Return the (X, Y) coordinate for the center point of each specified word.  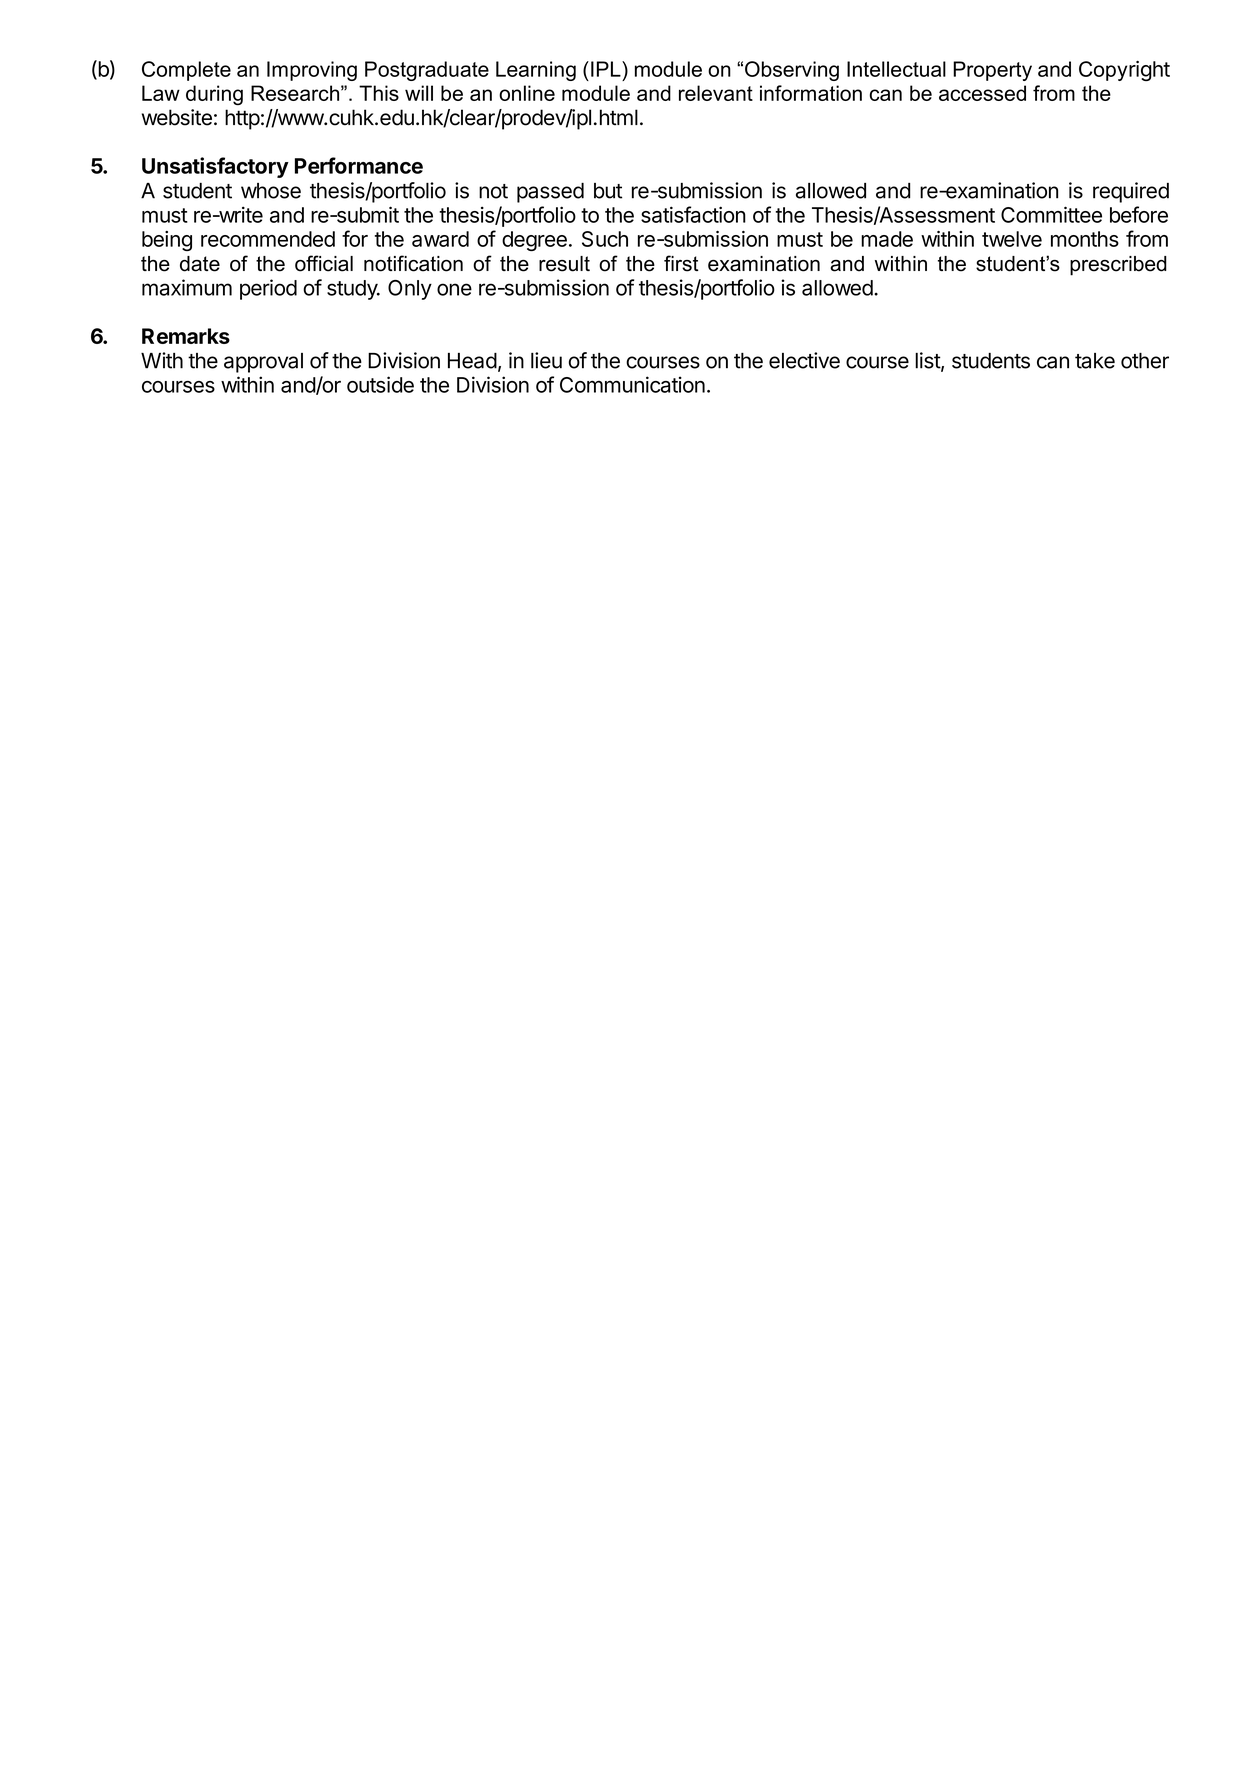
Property (992, 71)
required (1131, 192)
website (177, 117)
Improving (312, 71)
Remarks (186, 336)
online (527, 93)
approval (263, 363)
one (454, 289)
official (324, 263)
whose (271, 191)
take (1095, 361)
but (608, 191)
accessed (982, 93)
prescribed (1118, 266)
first (681, 263)
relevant (716, 93)
